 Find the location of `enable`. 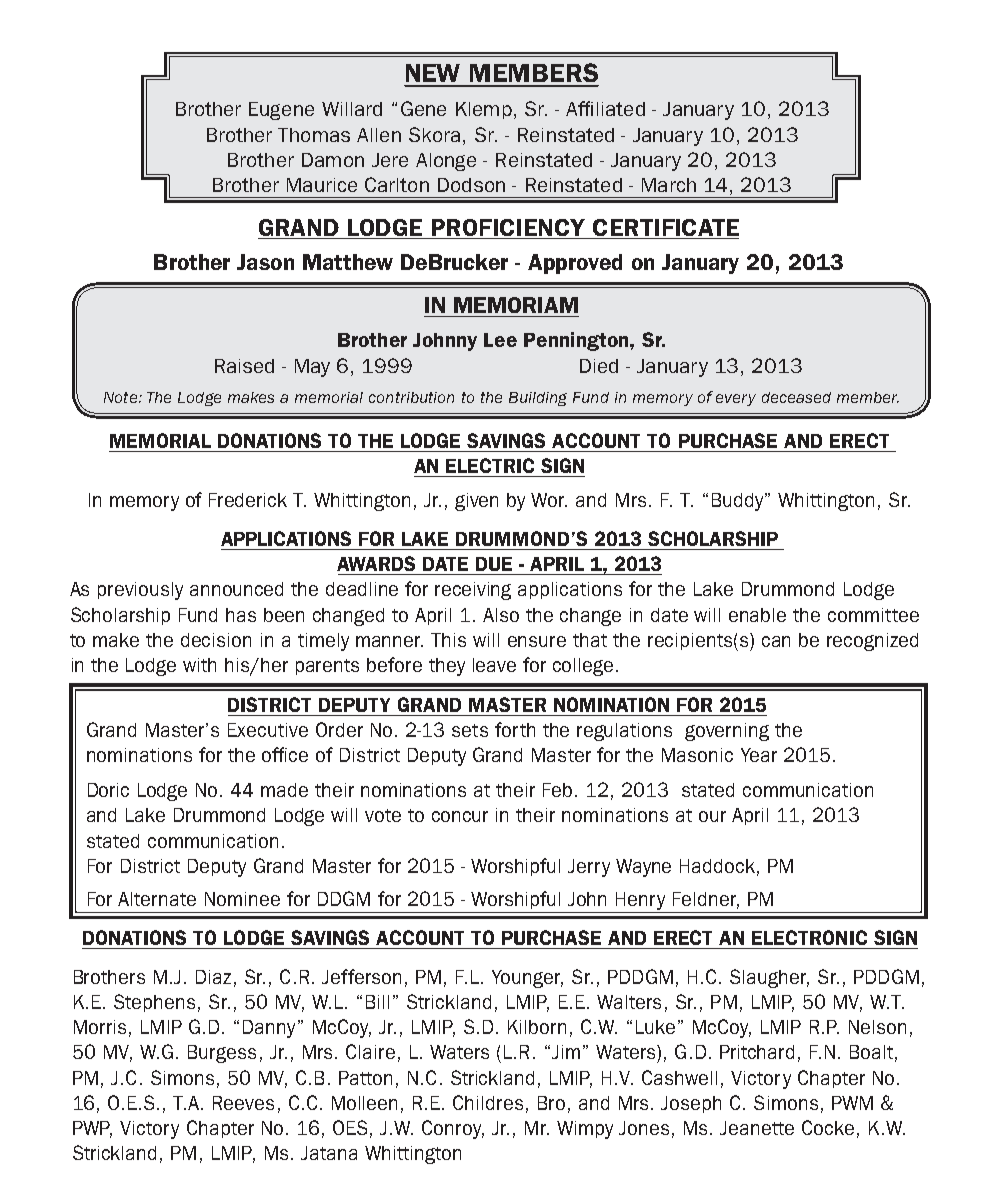

enable is located at coordinates (757, 615).
